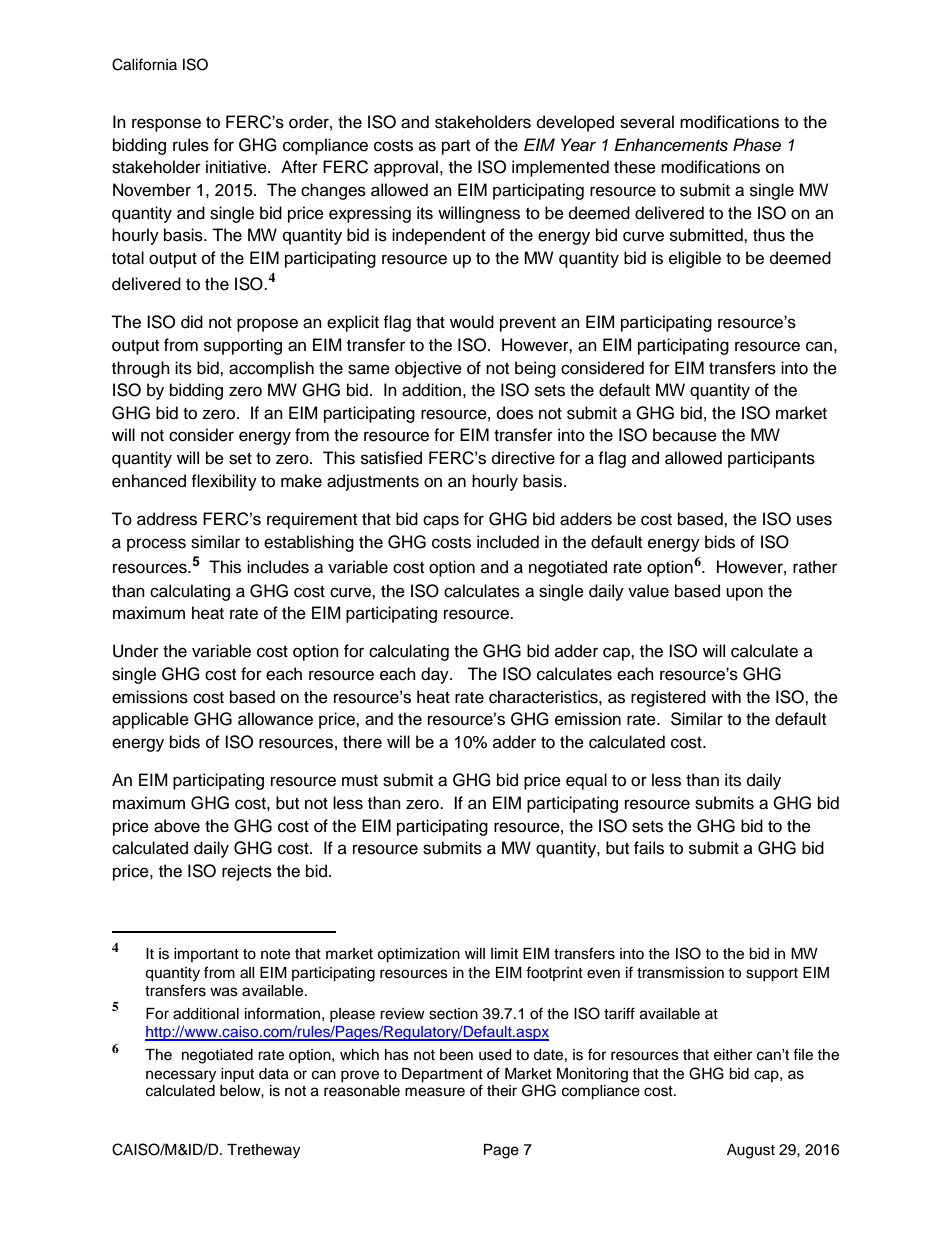  Describe the element at coordinates (206, 955) in the image. I see `important` at that location.
